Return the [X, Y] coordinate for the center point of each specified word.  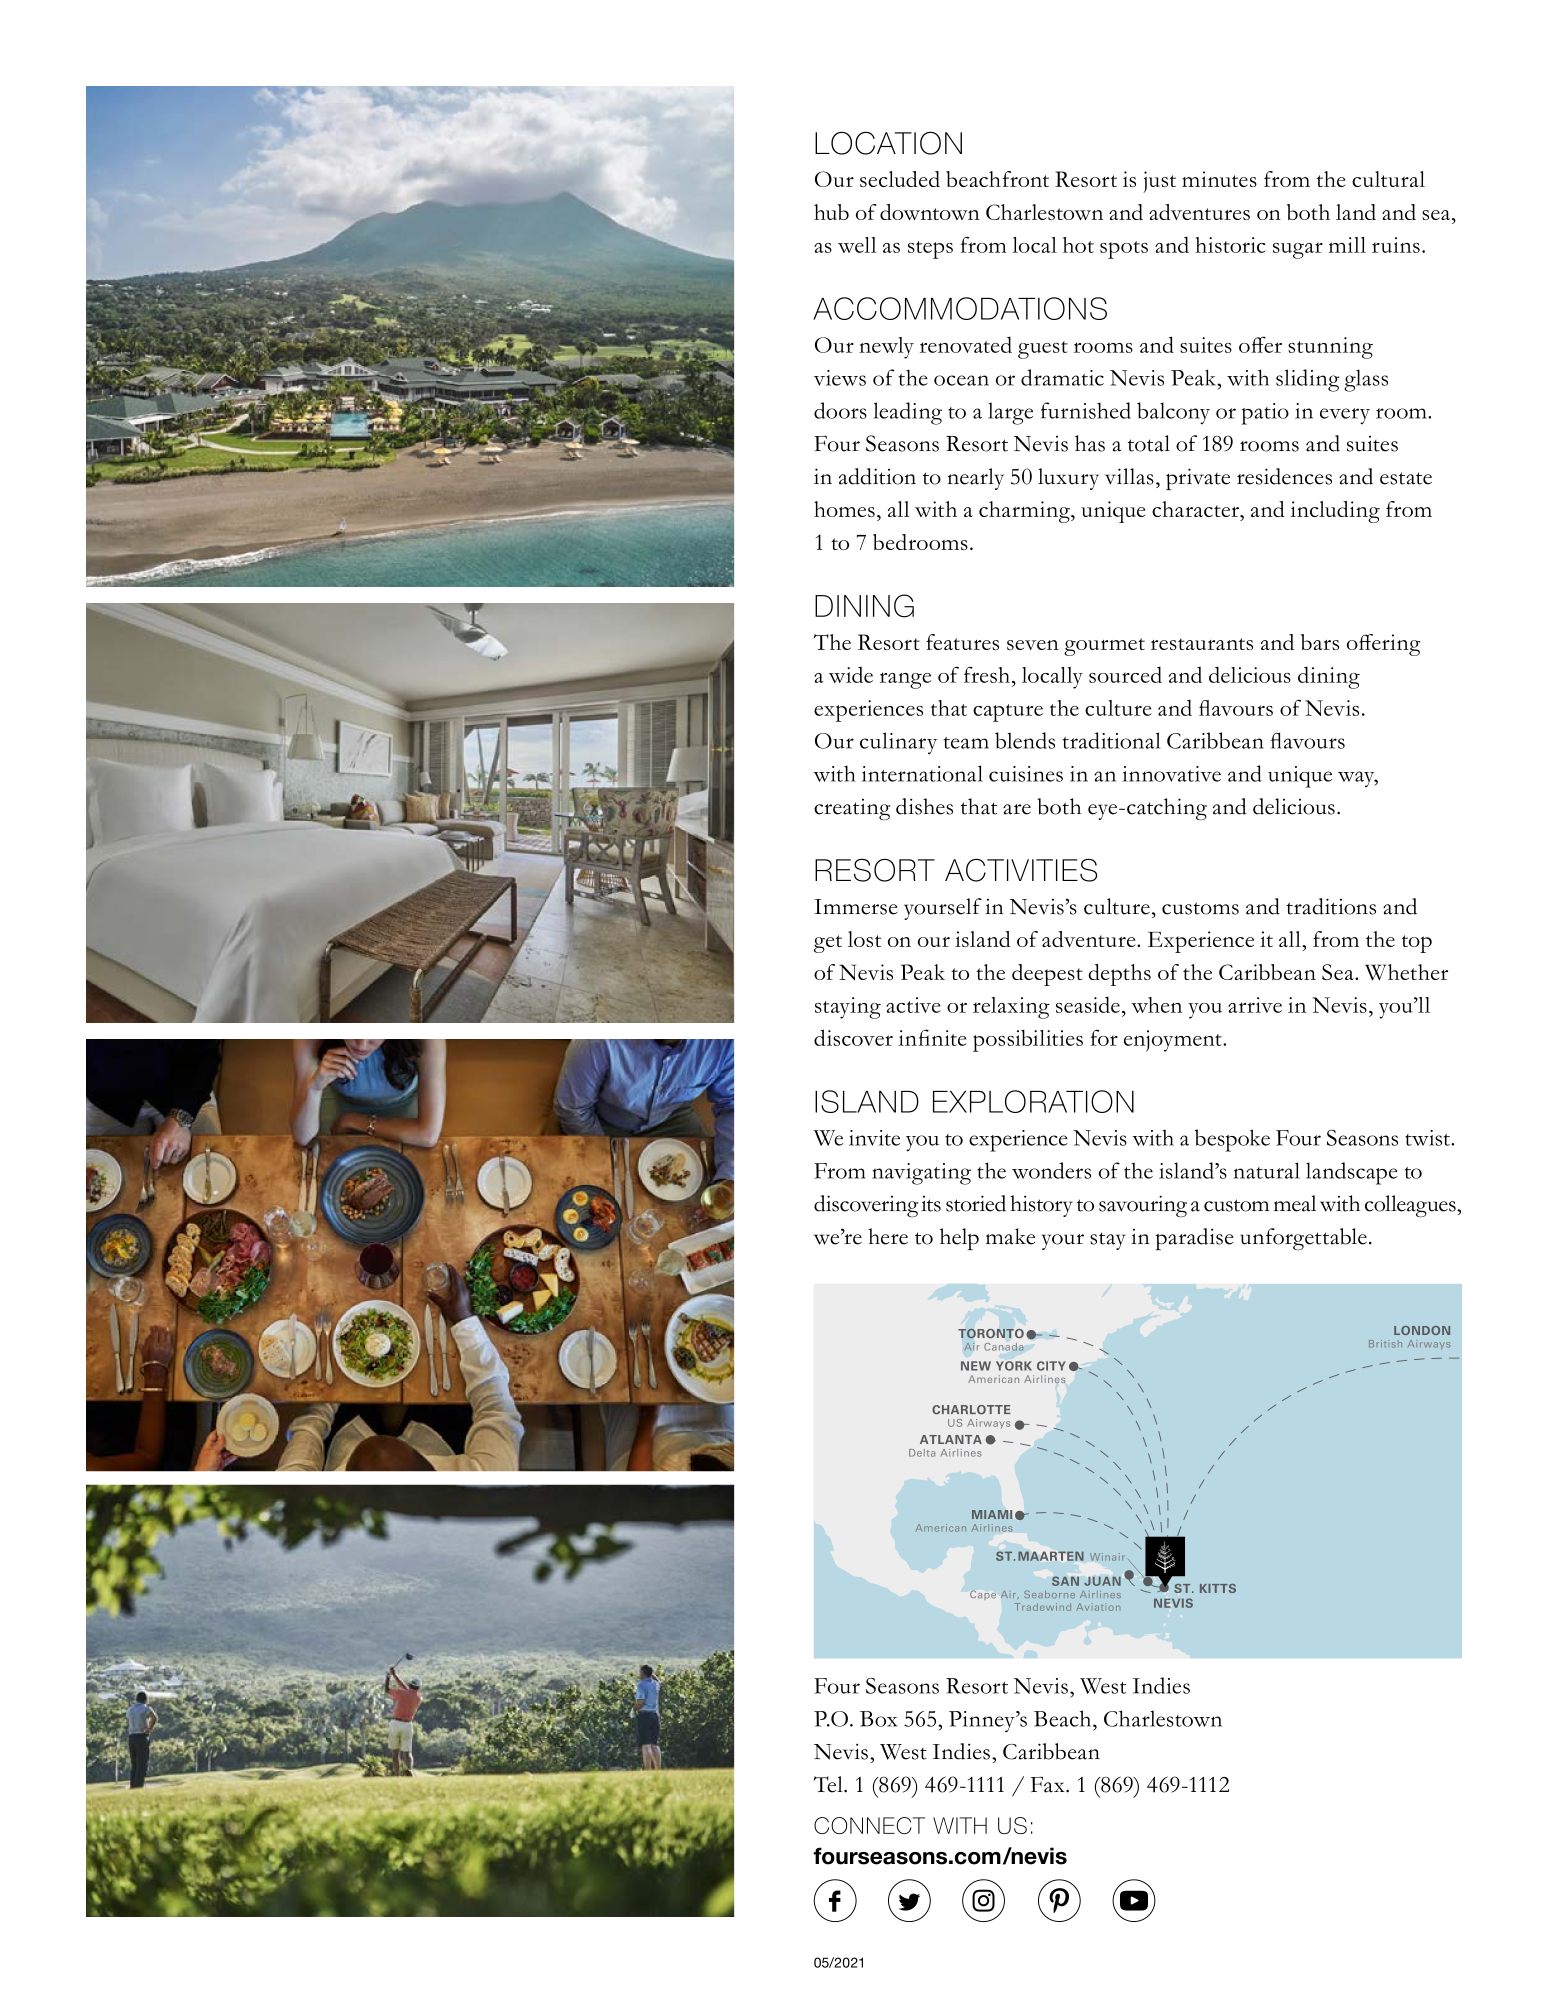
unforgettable [1303, 1239]
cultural [1388, 179]
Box [878, 1719]
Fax [1049, 1785]
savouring [1143, 1206]
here [888, 1236]
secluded [900, 179]
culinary [898, 743]
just [1159, 182]
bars [1320, 642]
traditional [1112, 740]
